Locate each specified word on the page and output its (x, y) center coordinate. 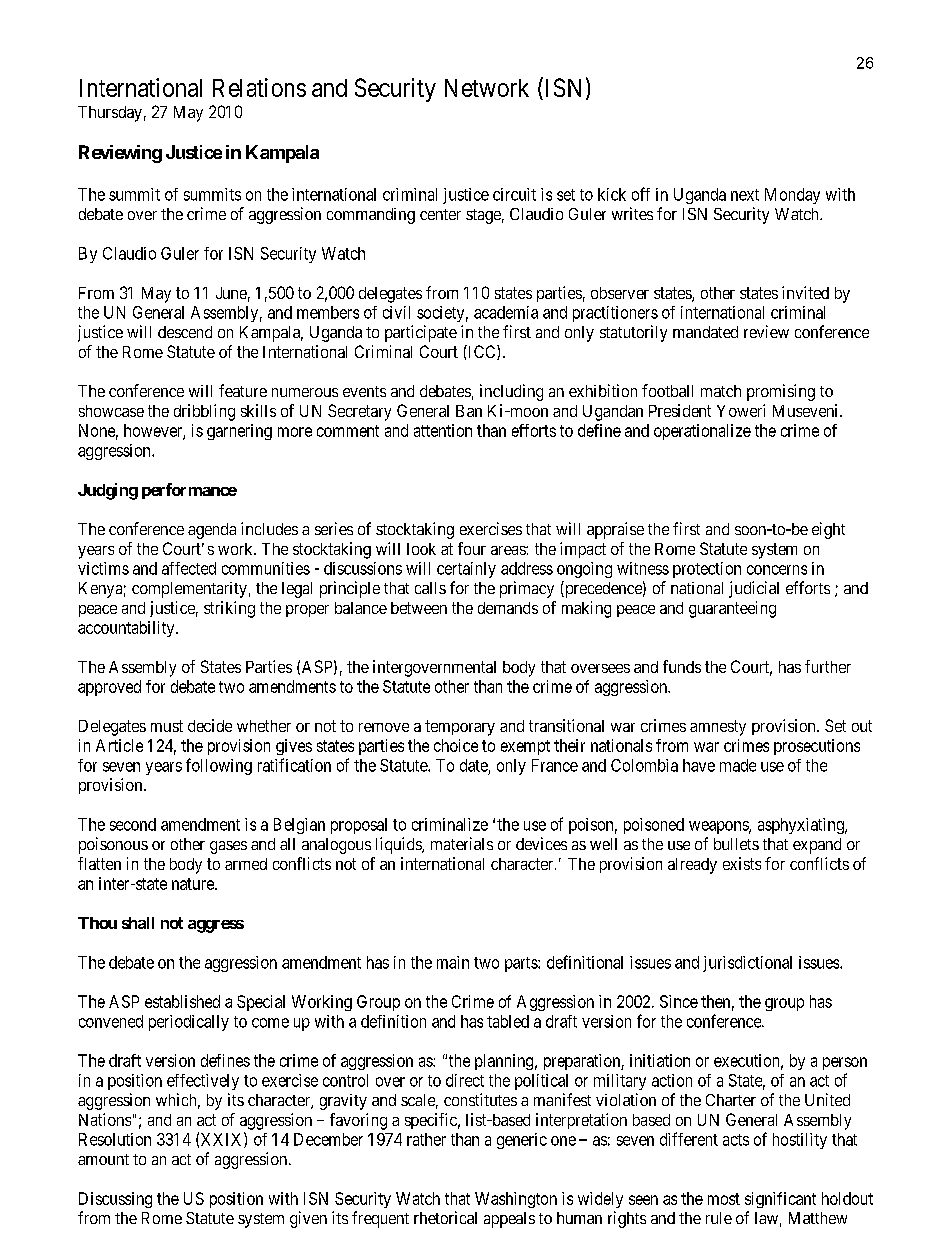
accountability (127, 629)
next (745, 195)
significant (780, 1200)
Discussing (115, 1200)
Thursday (110, 114)
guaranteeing (732, 609)
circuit (514, 194)
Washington (516, 1200)
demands (508, 608)
